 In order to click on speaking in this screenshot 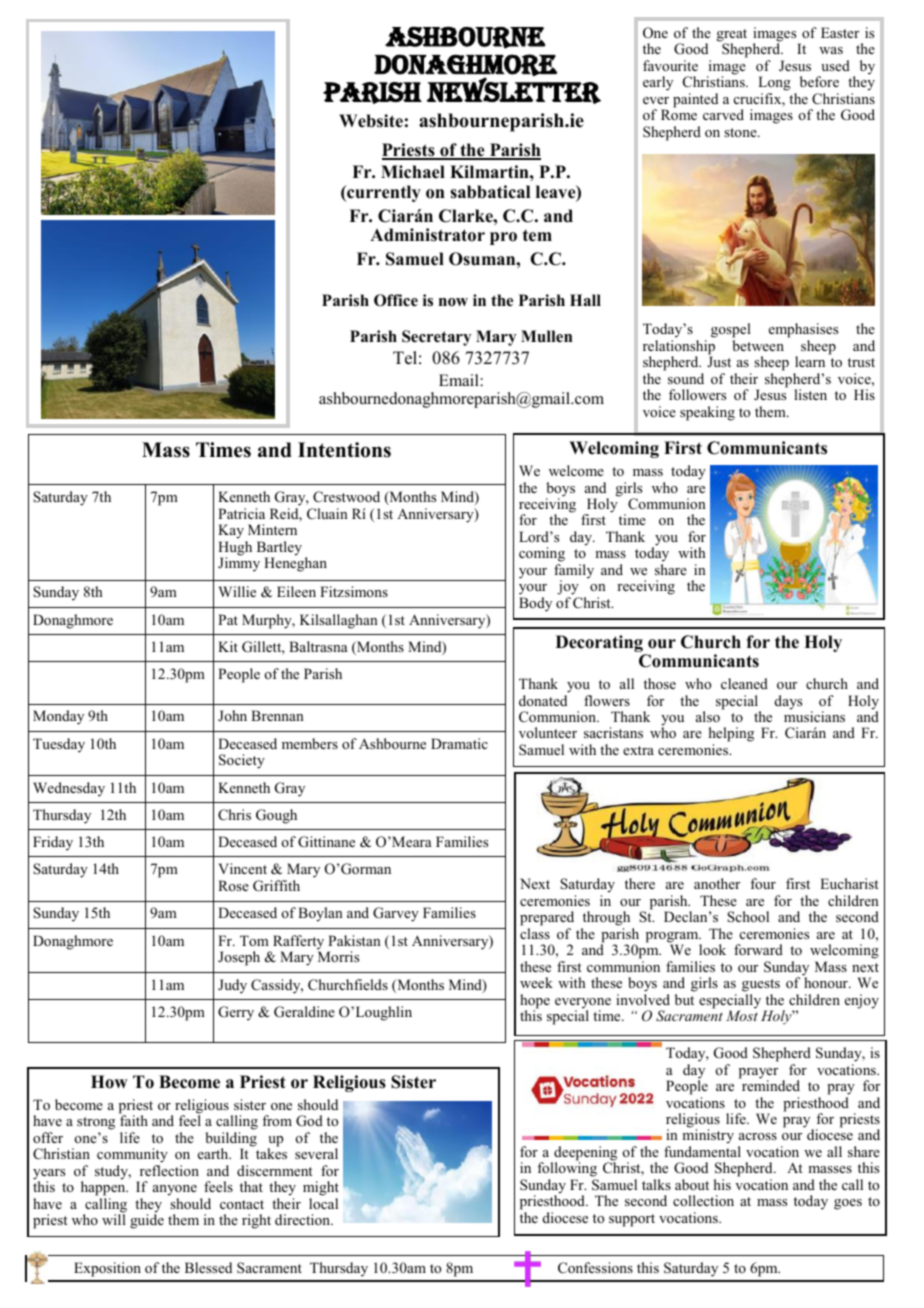, I will do `click(707, 413)`.
